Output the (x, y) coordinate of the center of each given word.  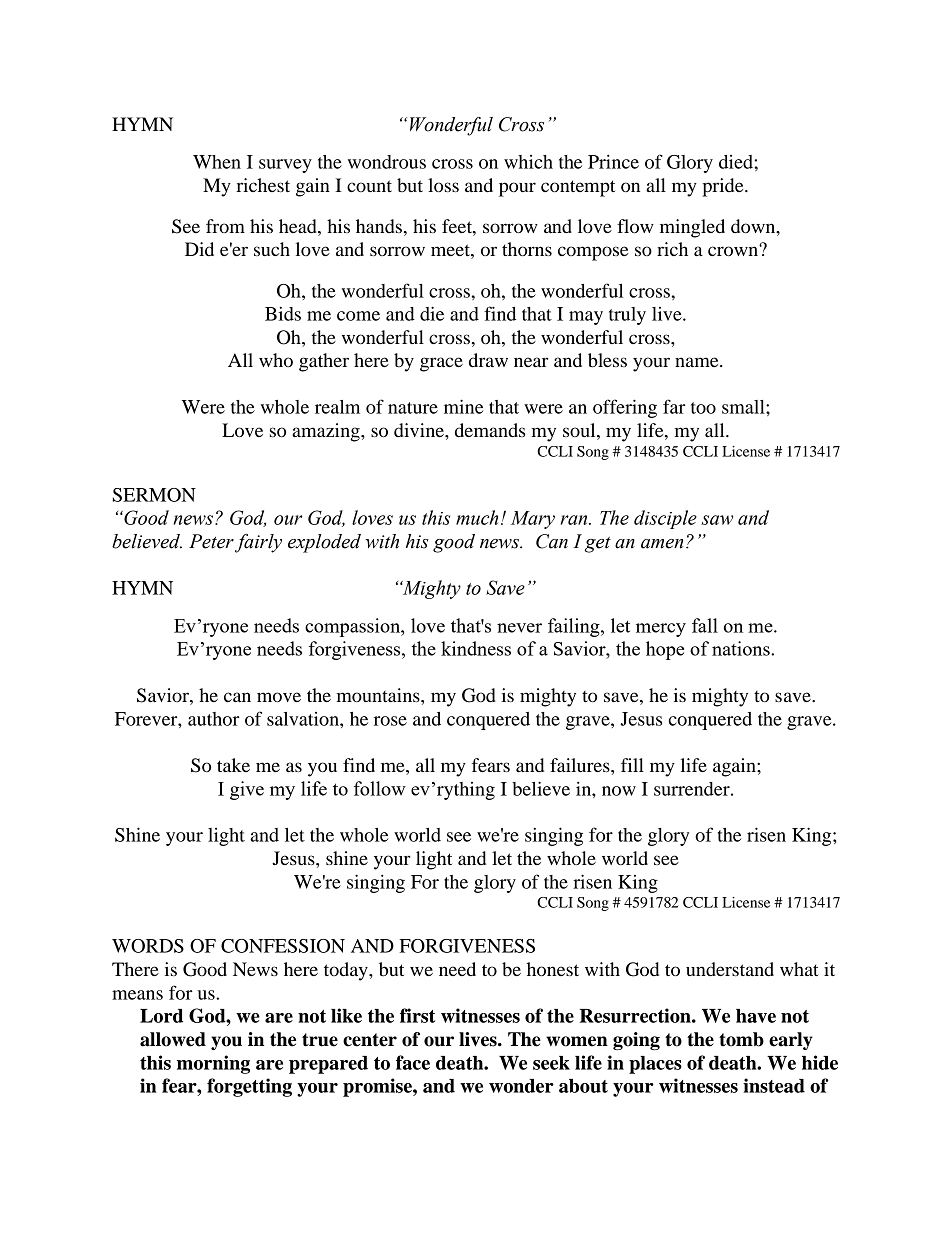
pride (724, 187)
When (217, 162)
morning (213, 1064)
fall (705, 625)
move (279, 697)
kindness (476, 648)
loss (443, 185)
